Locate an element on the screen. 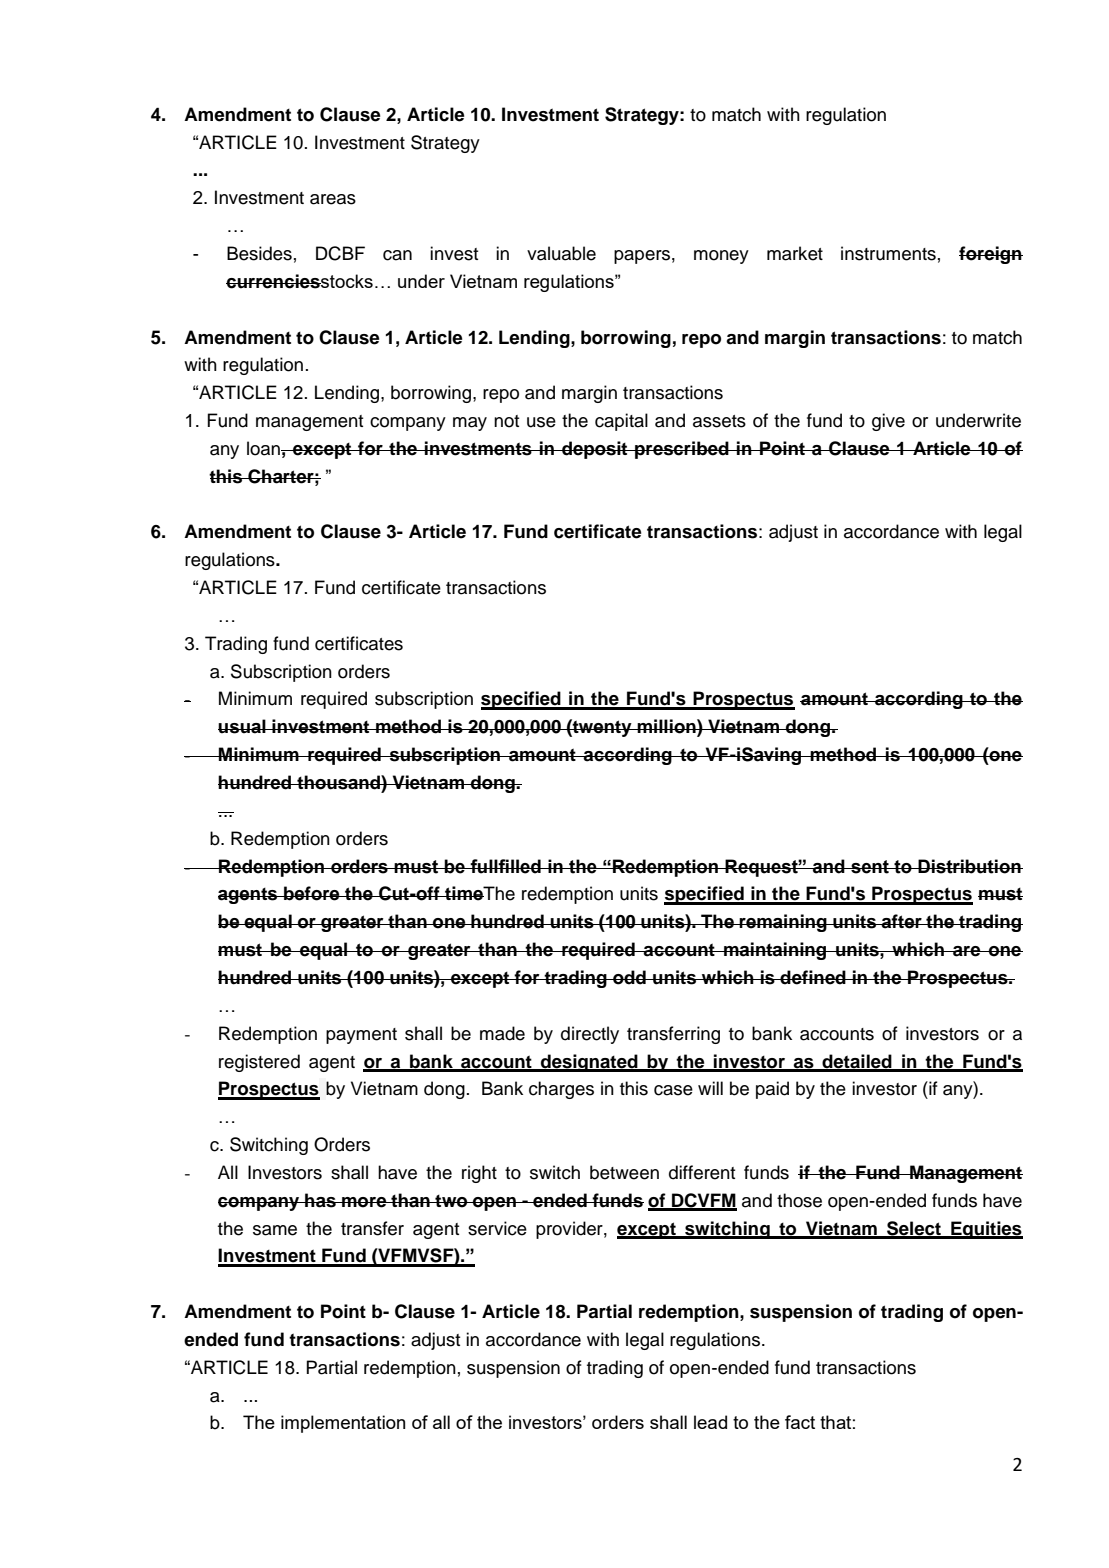  sent is located at coordinates (870, 867).
